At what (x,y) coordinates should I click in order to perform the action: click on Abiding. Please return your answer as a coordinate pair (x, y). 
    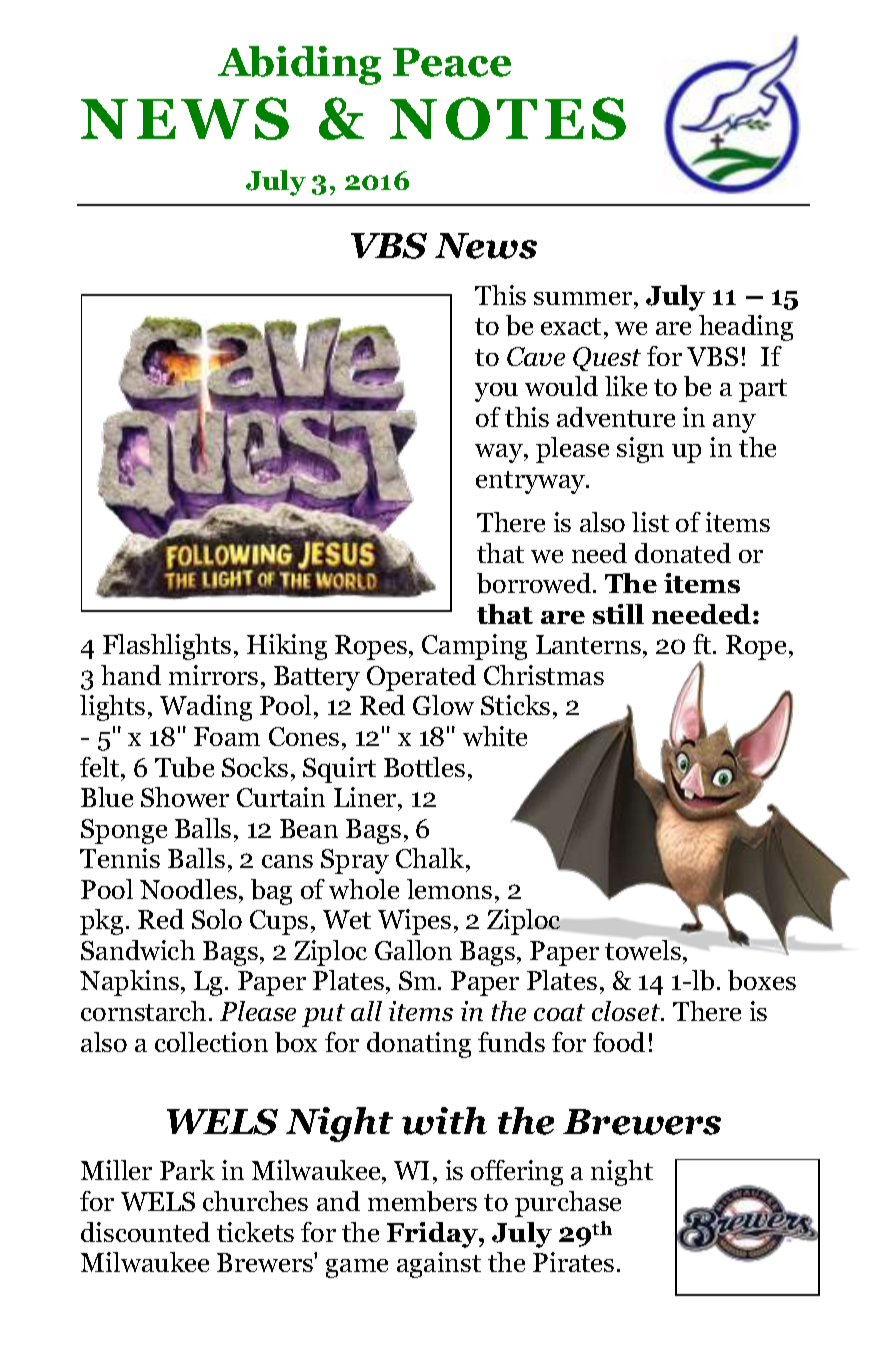
    Looking at the image, I should click on (299, 65).
